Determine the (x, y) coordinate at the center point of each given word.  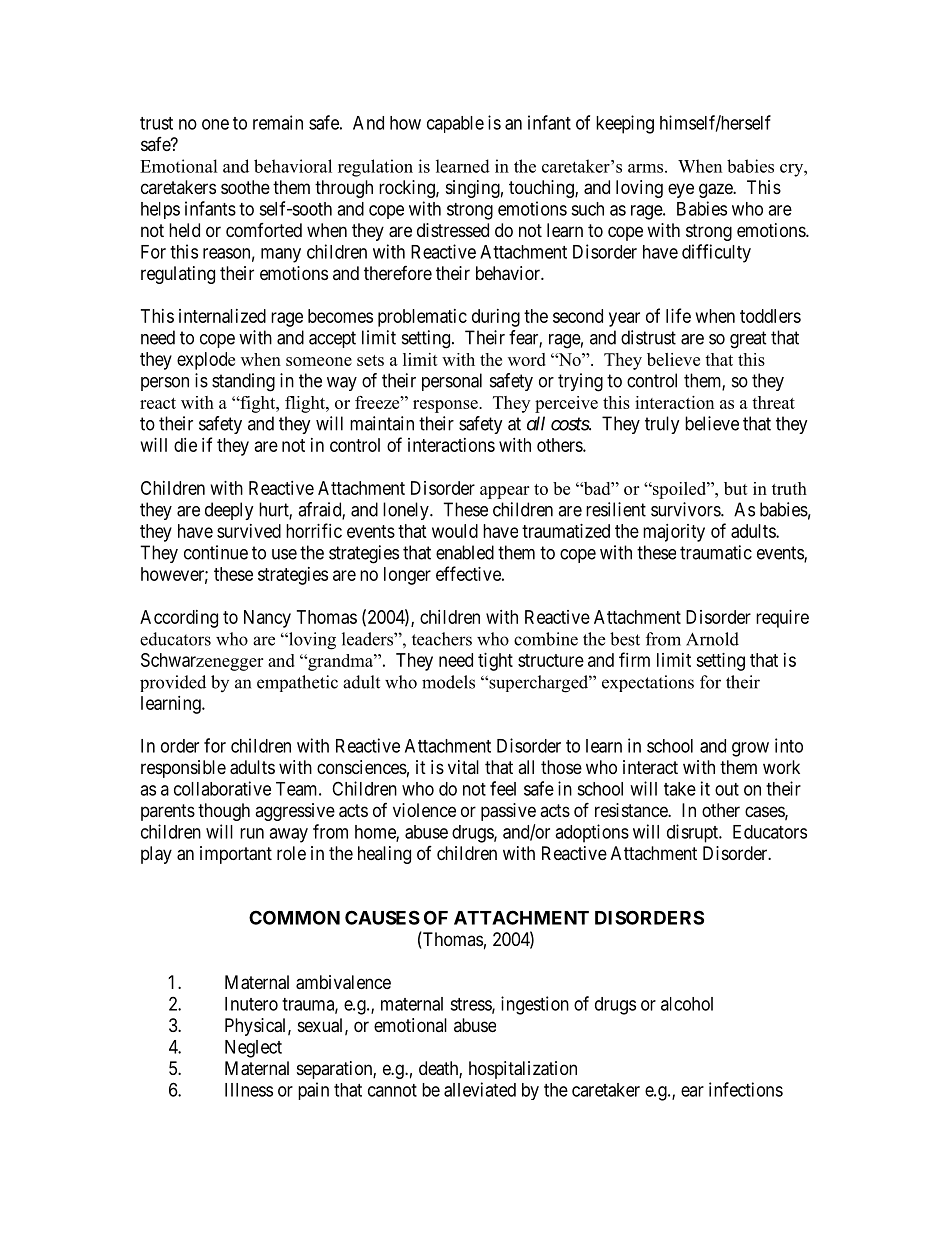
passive (508, 812)
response (446, 406)
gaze (716, 190)
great (748, 340)
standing (243, 382)
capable (455, 124)
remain (278, 122)
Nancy (267, 619)
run (252, 833)
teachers (442, 639)
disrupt (693, 833)
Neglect (253, 1049)
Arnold (712, 639)
